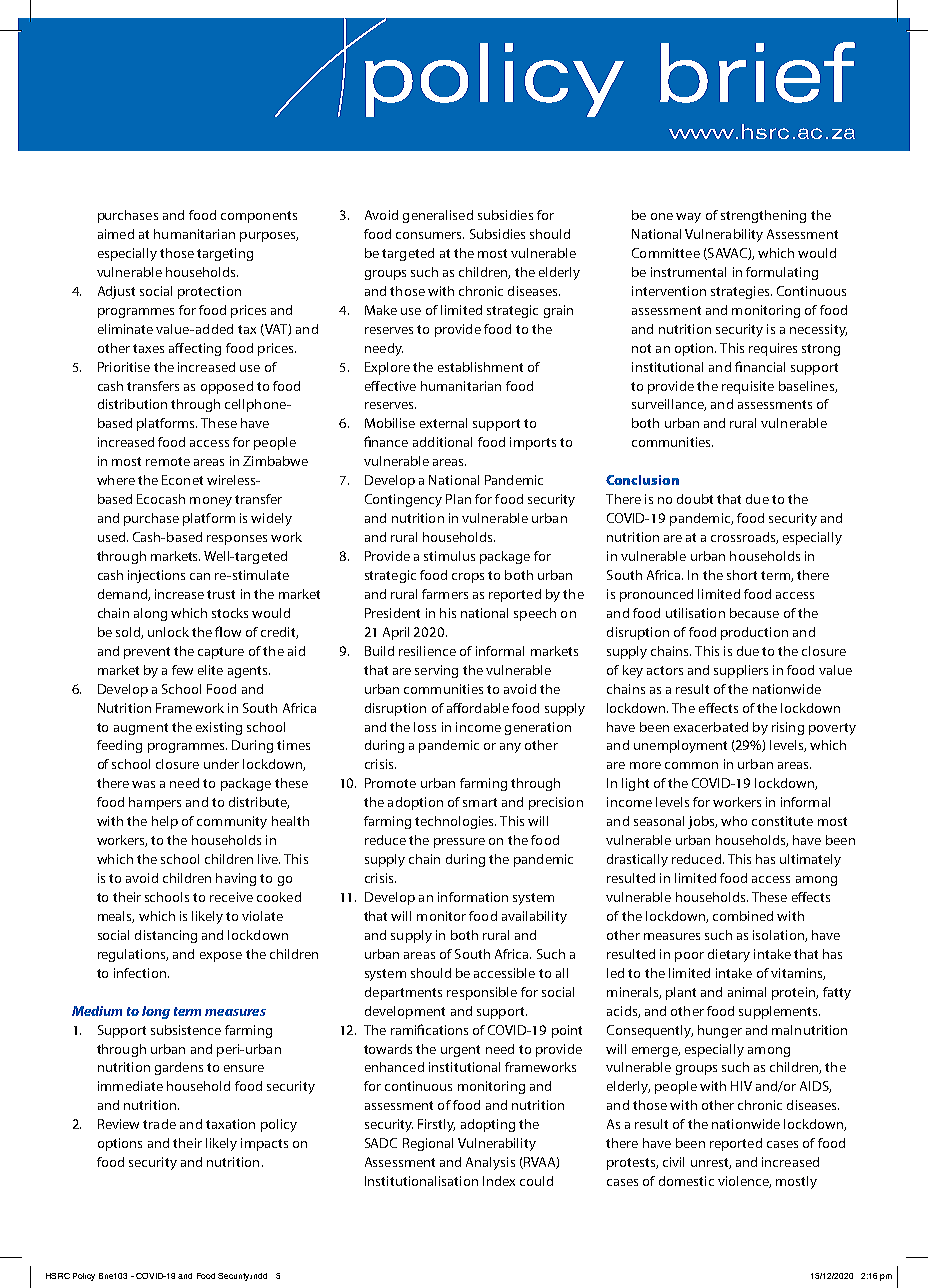 The width and height of the screenshot is (928, 1288). Describe the element at coordinates (182, 670) in the screenshot. I see `few` at that location.
